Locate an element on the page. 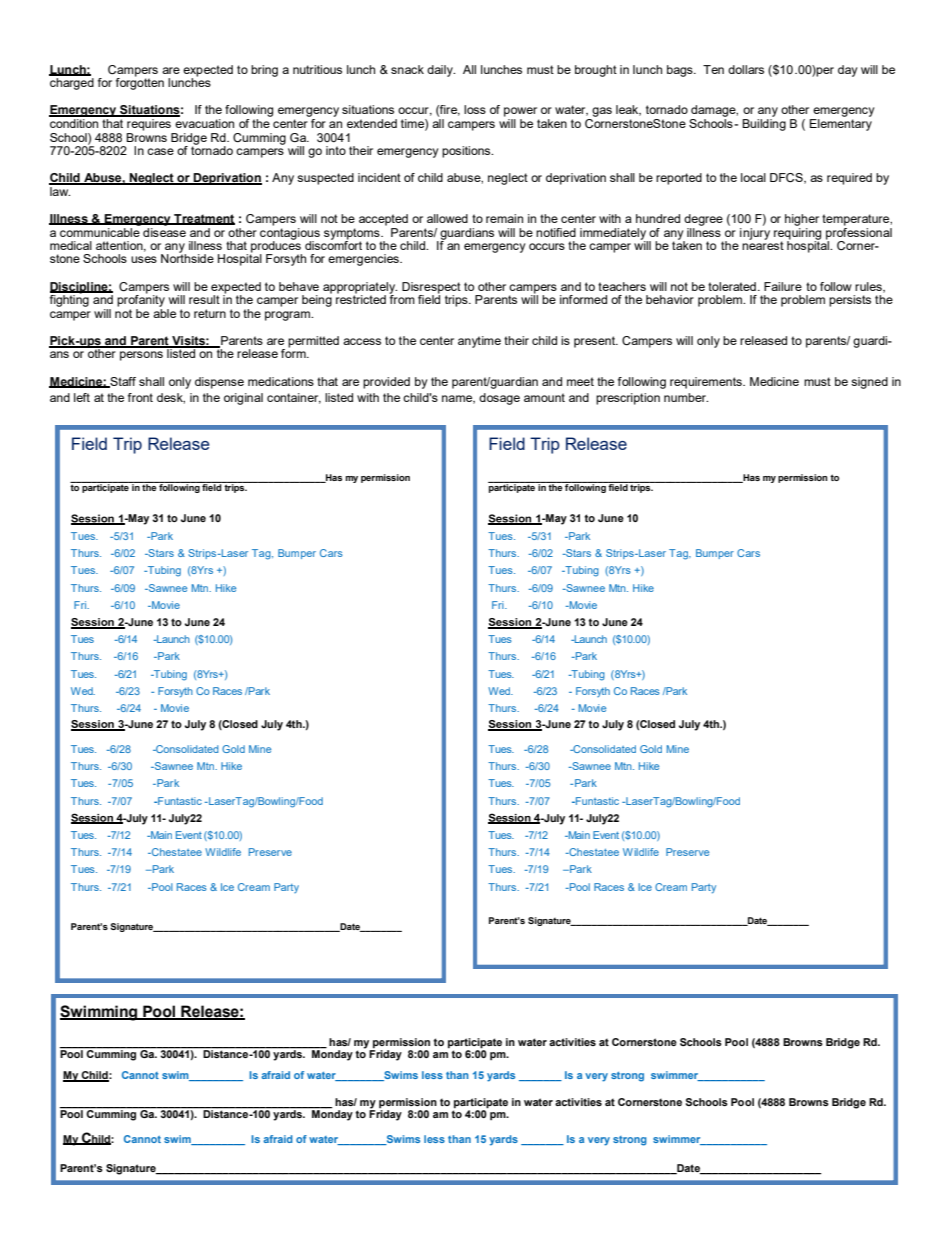 This page has width=952, height=1233. local is located at coordinates (753, 177).
